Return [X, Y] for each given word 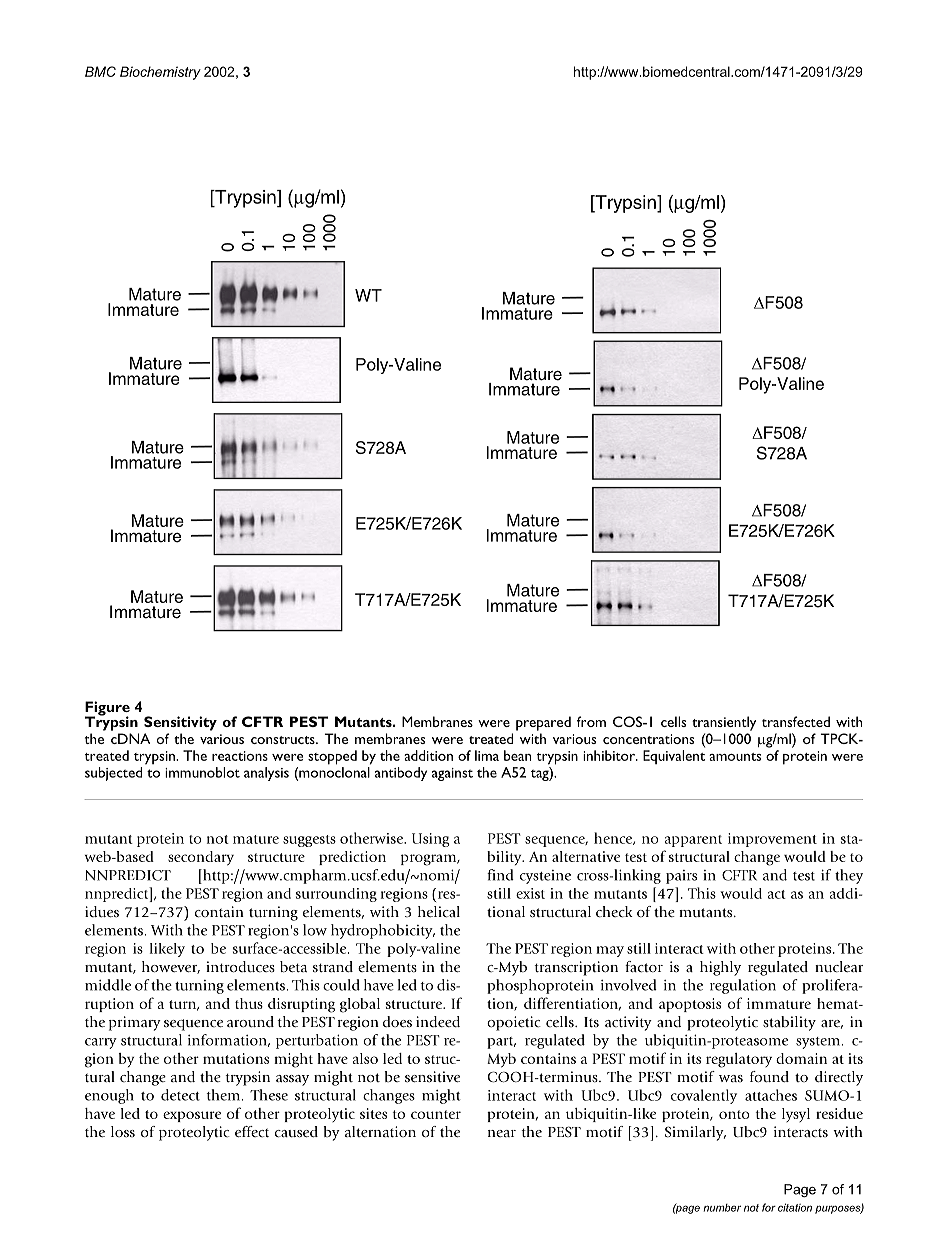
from [591, 721]
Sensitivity [180, 723]
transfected [796, 721]
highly [720, 968]
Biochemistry [160, 73]
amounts [735, 757]
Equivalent [674, 757]
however [171, 967]
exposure [192, 1116]
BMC [100, 71]
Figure [107, 709]
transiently [724, 723]
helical [439, 912]
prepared [543, 723]
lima [487, 755]
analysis [266, 774]
